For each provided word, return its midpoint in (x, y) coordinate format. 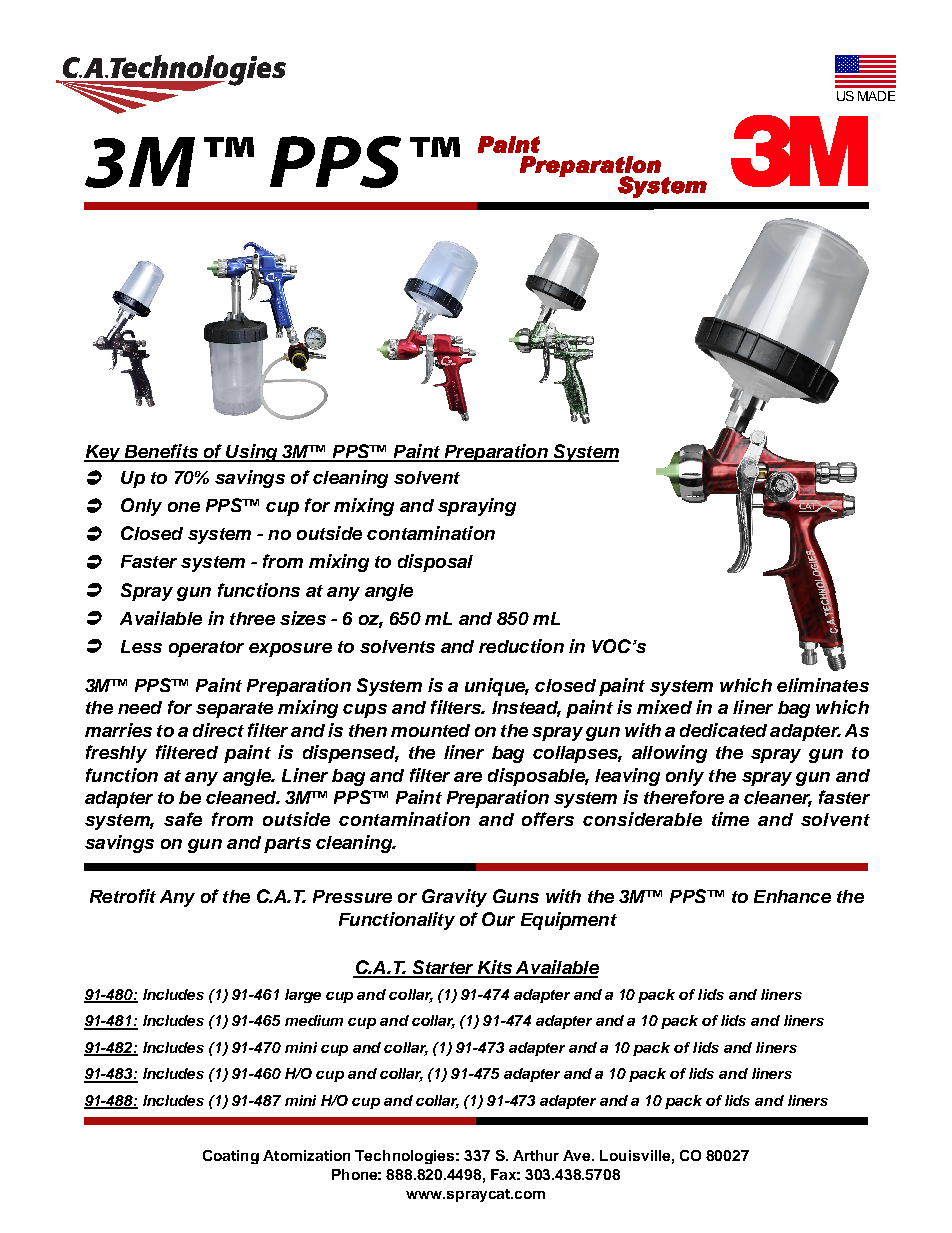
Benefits (161, 452)
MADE (876, 96)
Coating (231, 1157)
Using (252, 453)
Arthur (536, 1155)
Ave (578, 1155)
